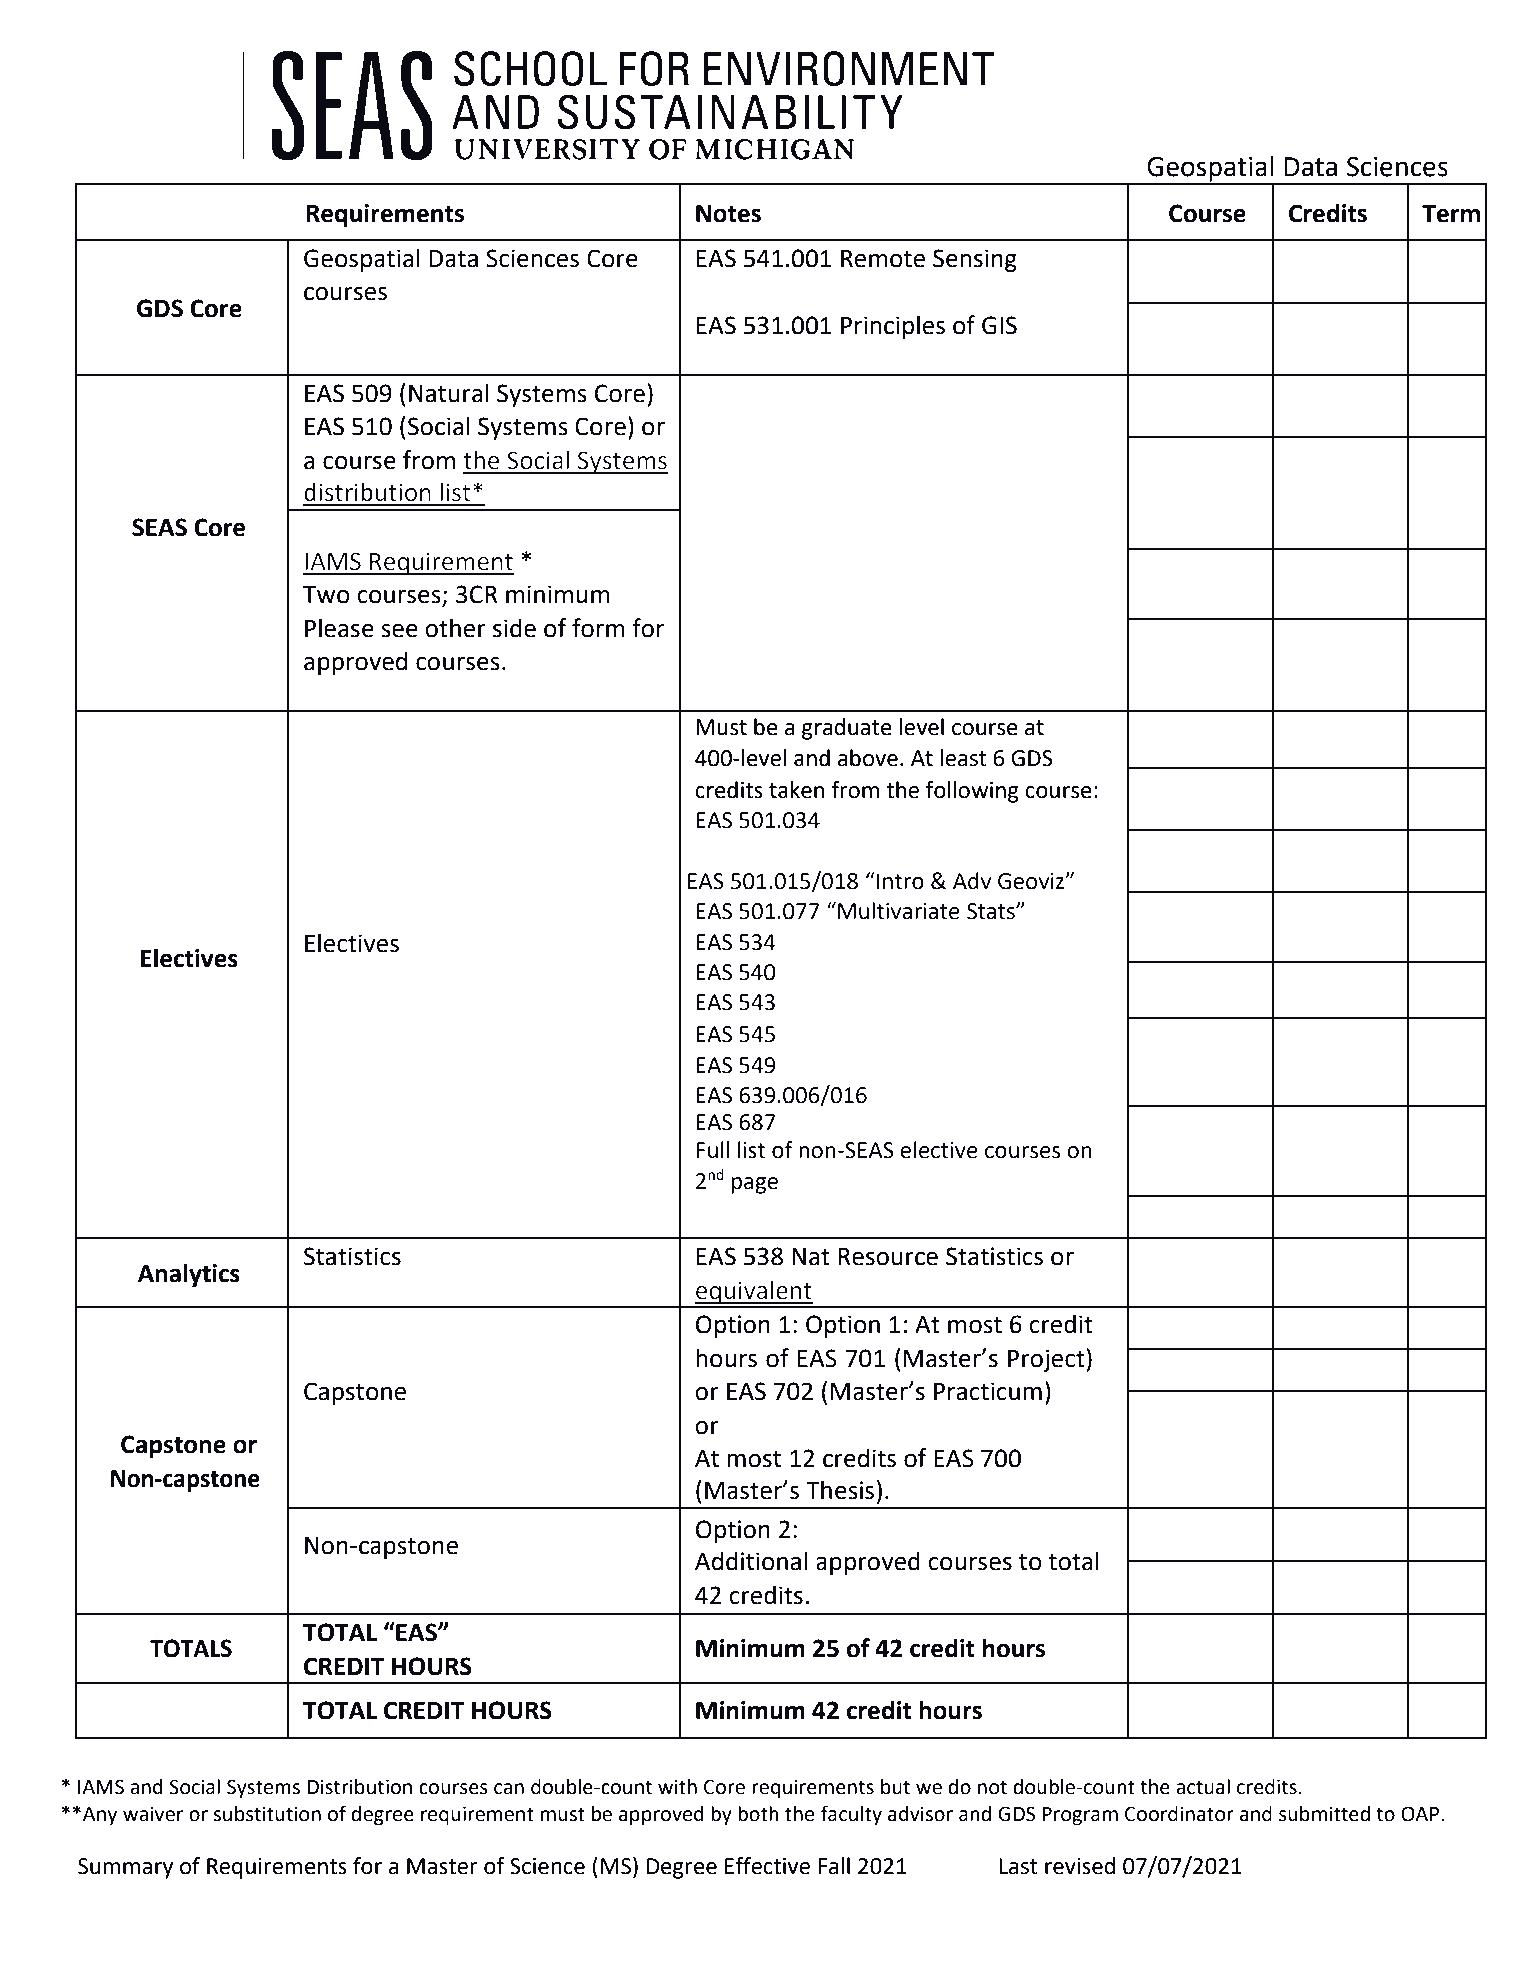 The image size is (1522, 1969). What do you see at coordinates (339, 628) in the screenshot?
I see `Please` at bounding box center [339, 628].
